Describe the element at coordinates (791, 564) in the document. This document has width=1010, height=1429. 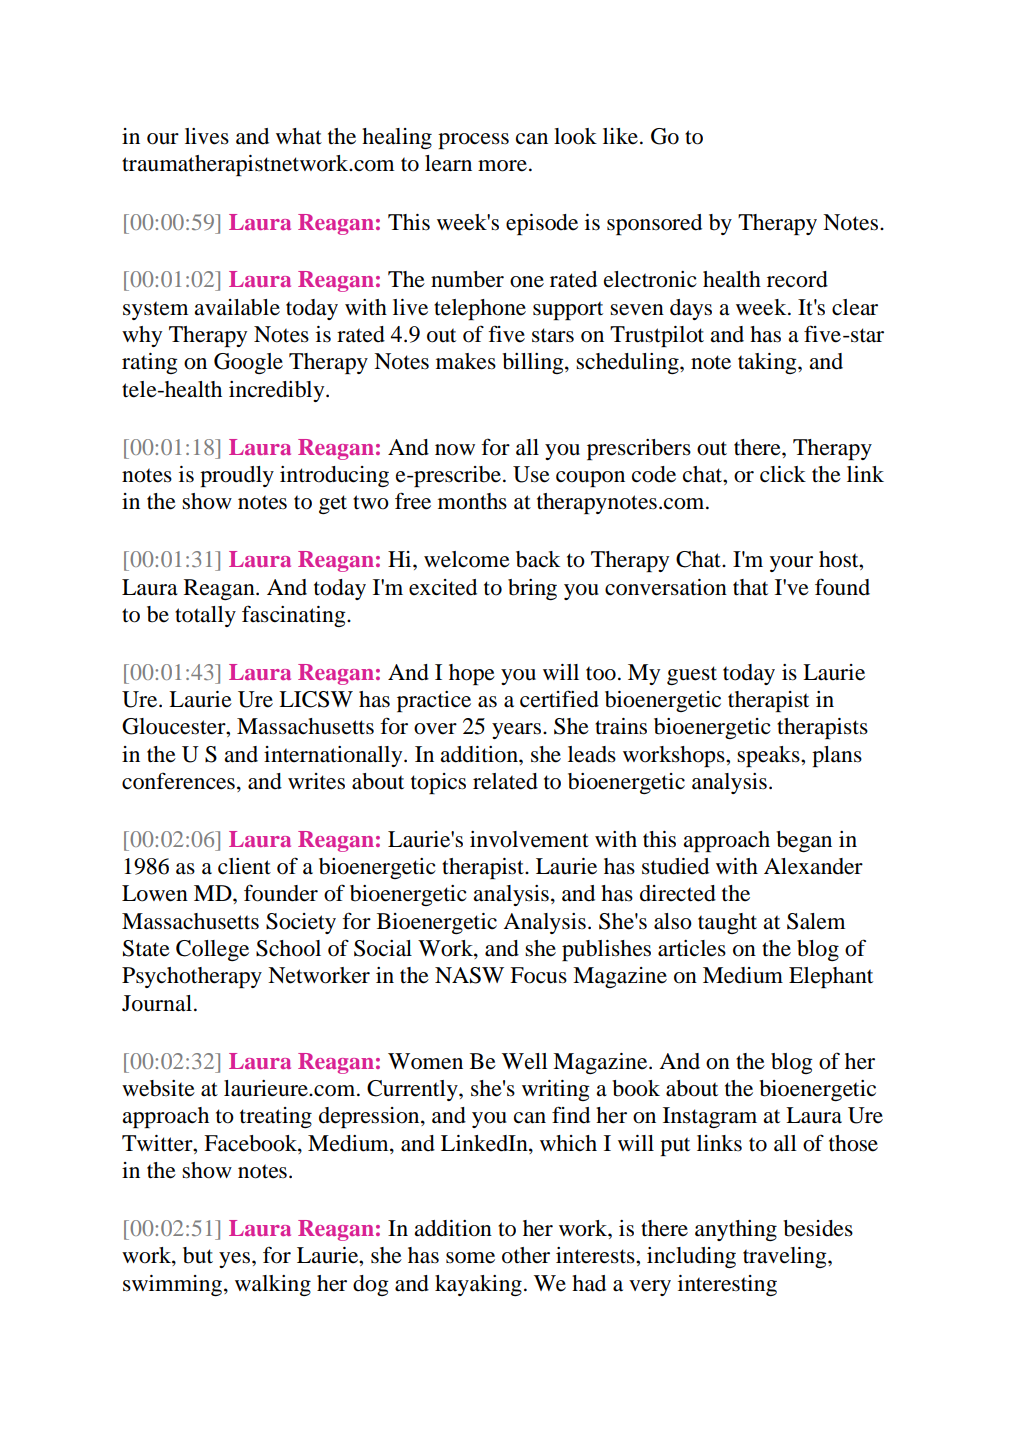
I see `your` at that location.
